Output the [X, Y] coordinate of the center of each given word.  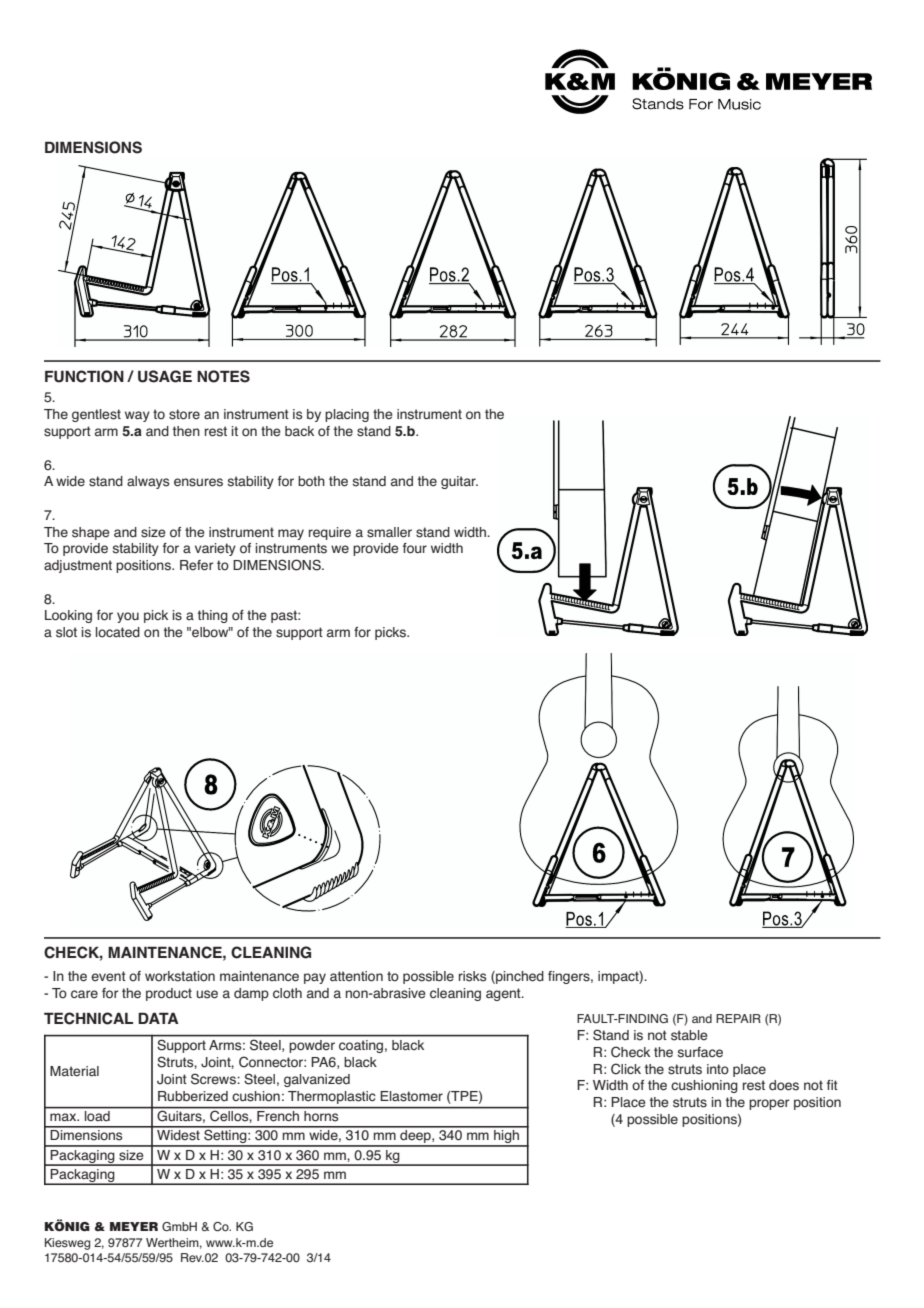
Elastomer [411, 1096]
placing [347, 415]
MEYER [134, 1226]
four [415, 548]
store [184, 414]
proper [769, 1104]
